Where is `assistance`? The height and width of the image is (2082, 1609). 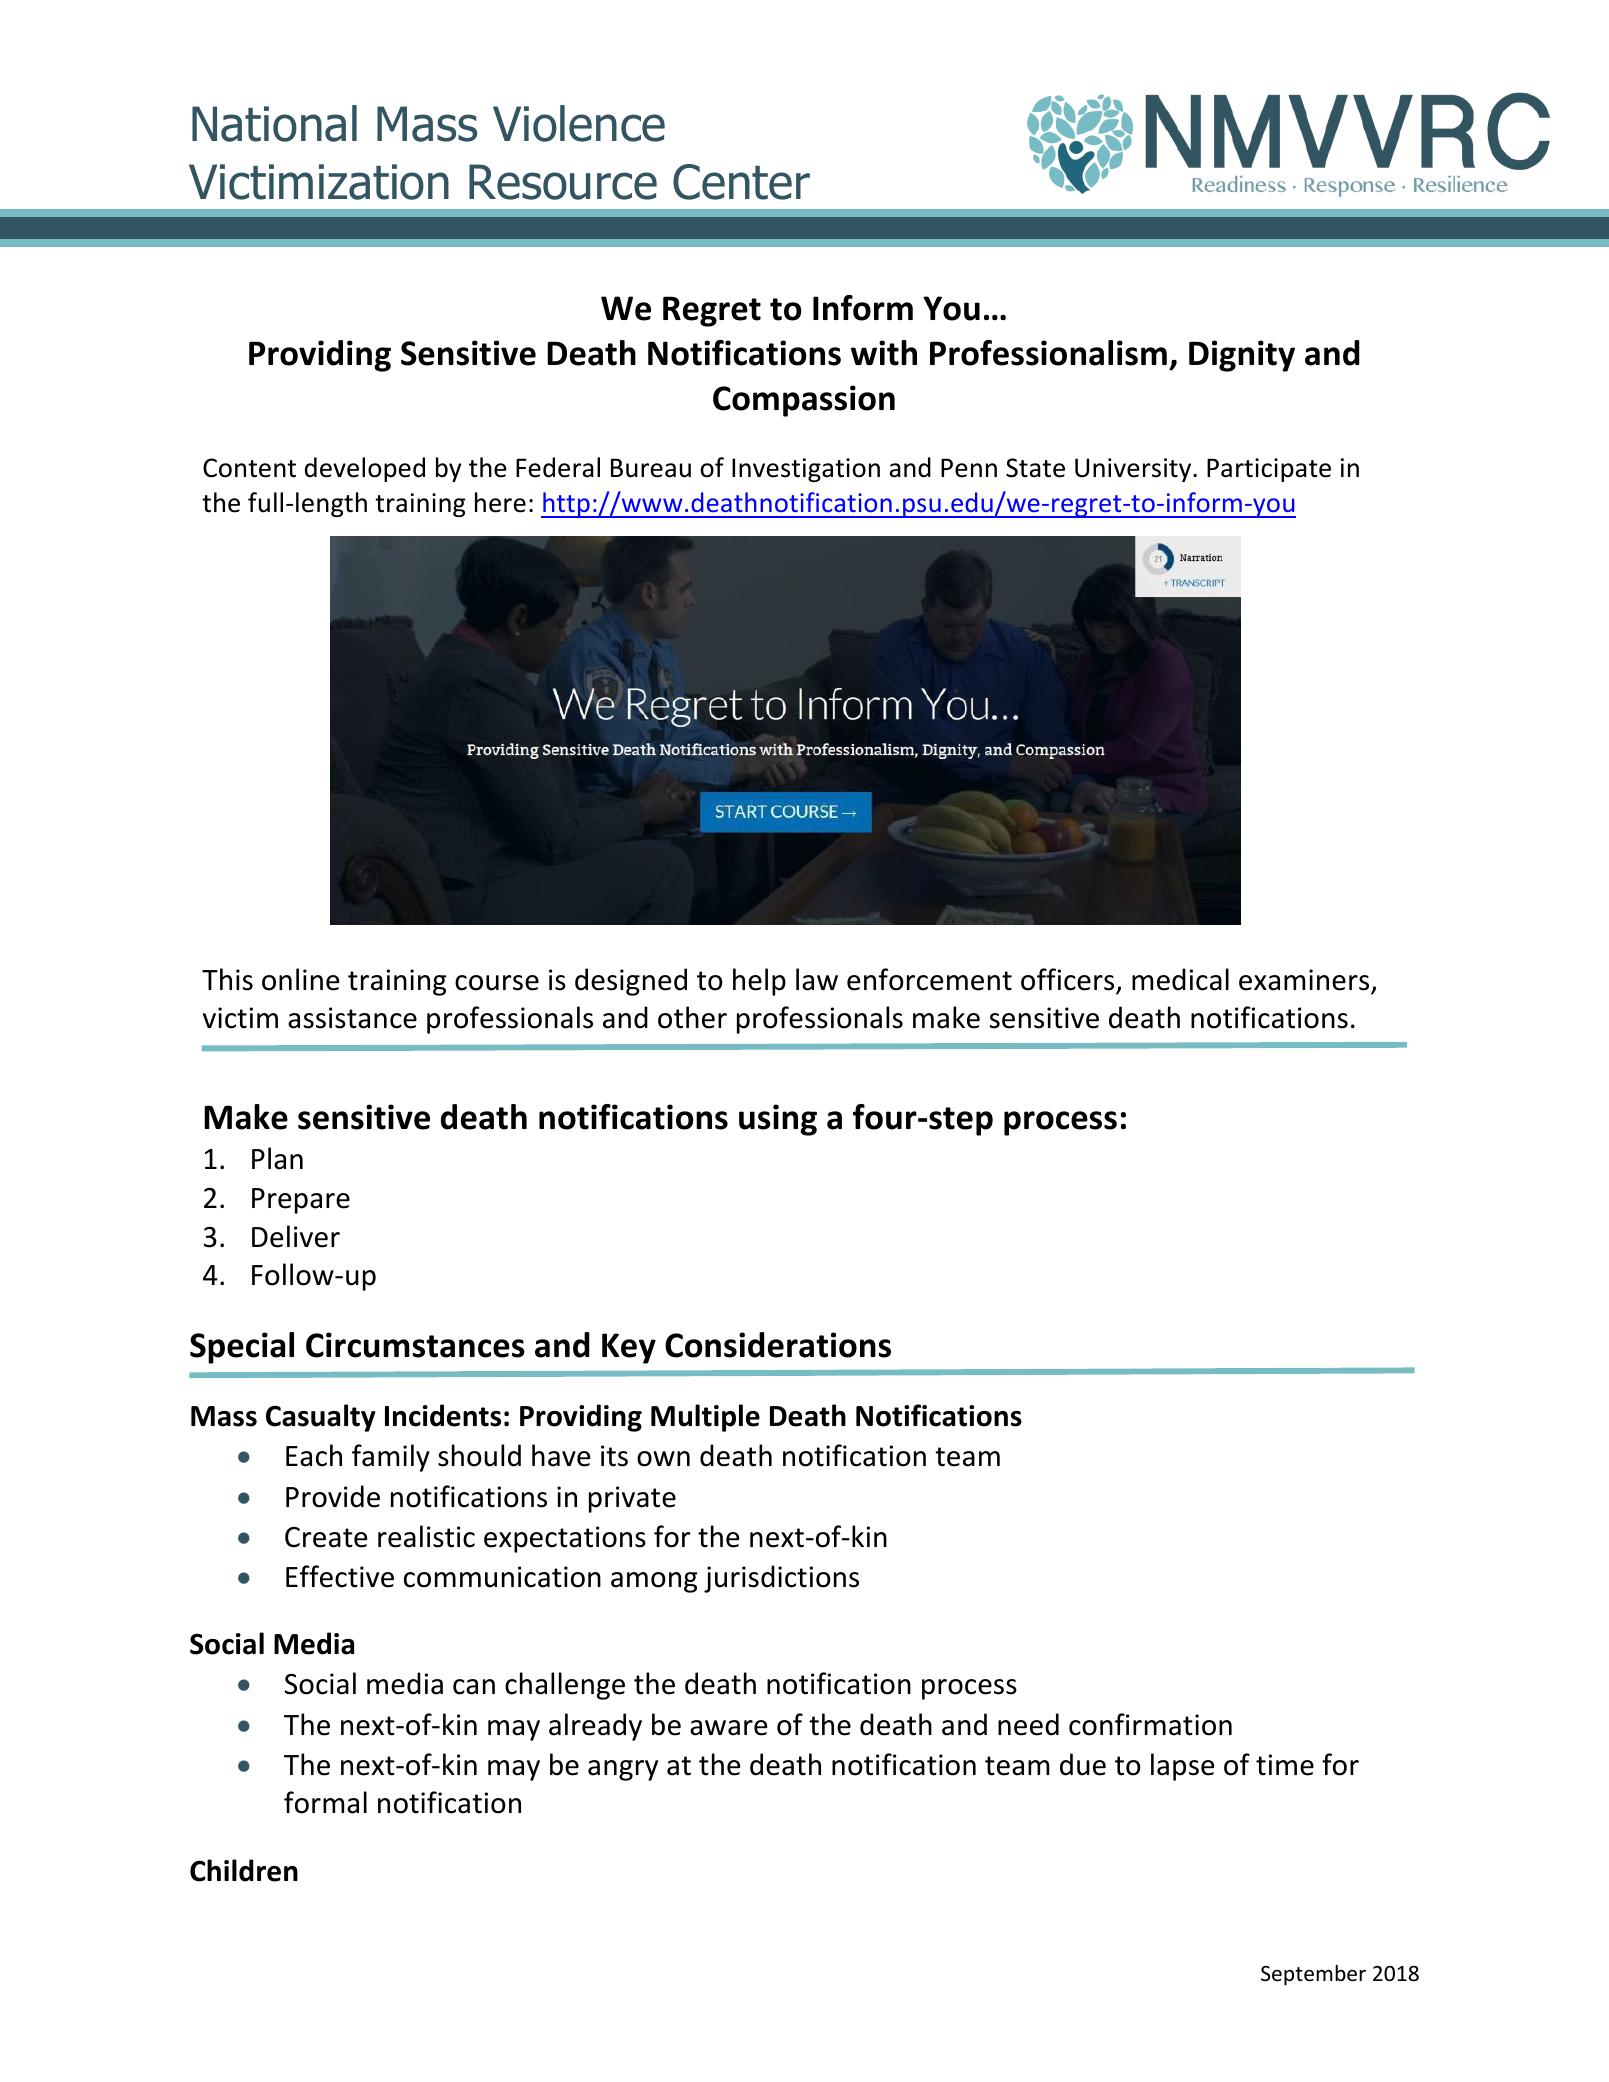
assistance is located at coordinates (352, 1018).
